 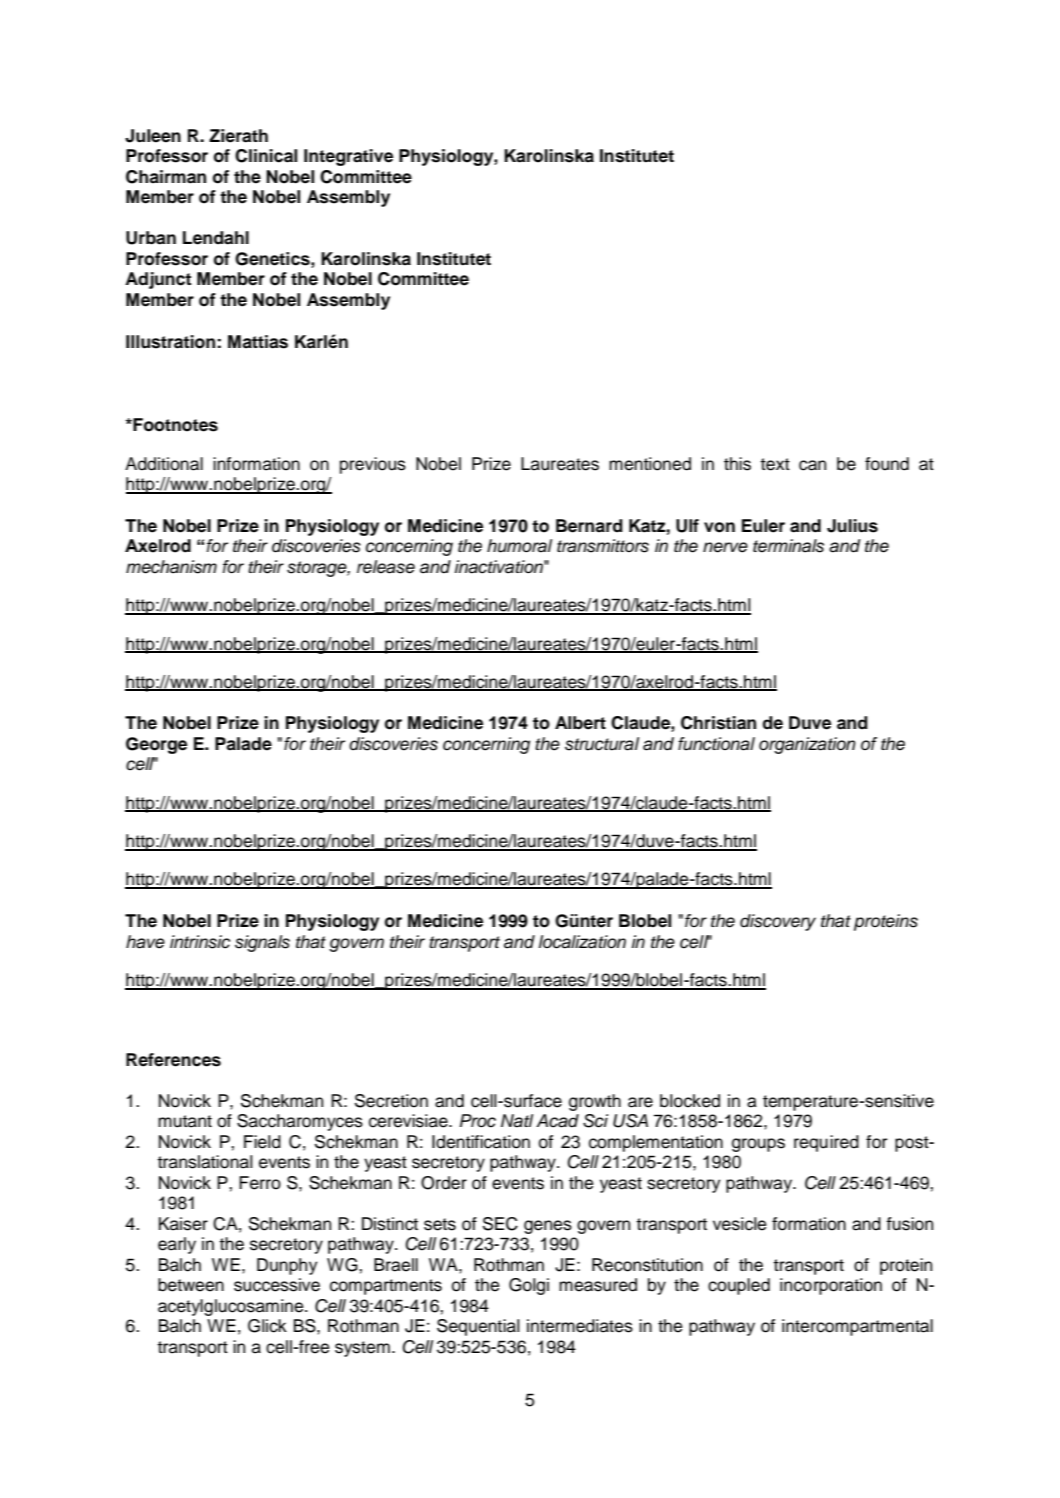 What do you see at coordinates (185, 1121) in the screenshot?
I see `mutant` at bounding box center [185, 1121].
